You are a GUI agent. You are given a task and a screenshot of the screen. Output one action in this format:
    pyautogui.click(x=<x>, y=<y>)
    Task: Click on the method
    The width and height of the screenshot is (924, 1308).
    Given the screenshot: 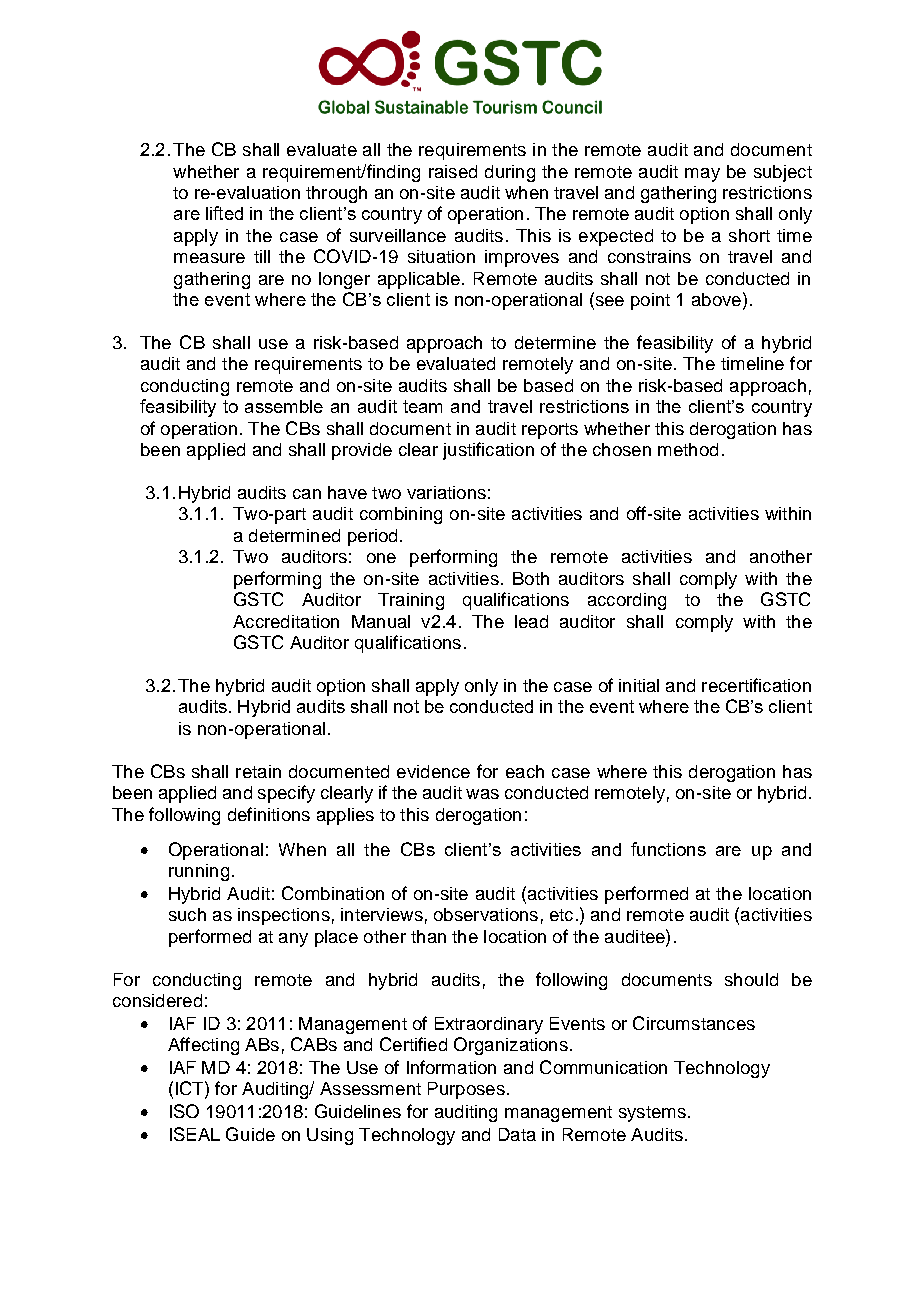 What is the action you would take?
    pyautogui.click(x=688, y=449)
